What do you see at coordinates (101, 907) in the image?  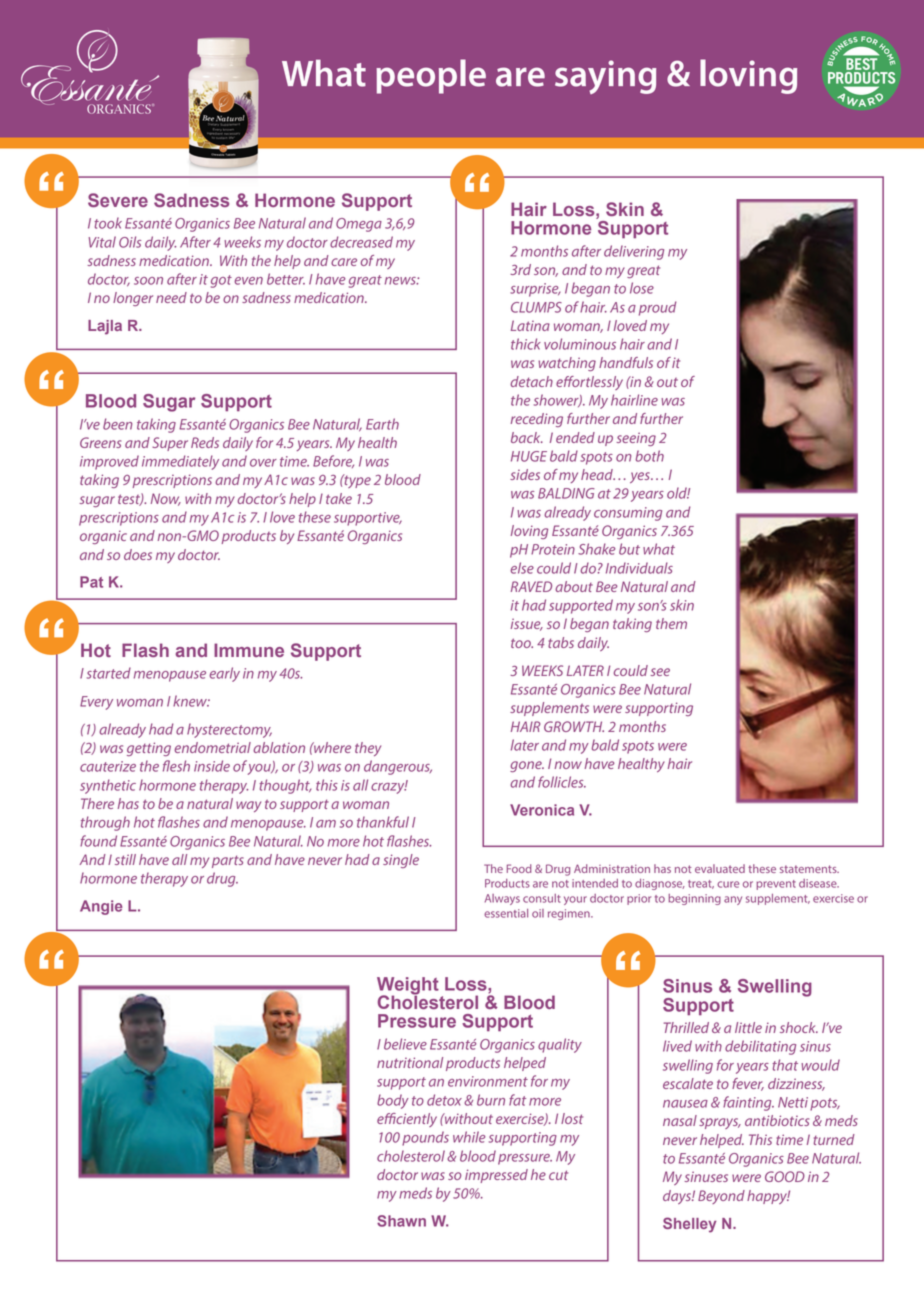 I see `Angie` at bounding box center [101, 907].
